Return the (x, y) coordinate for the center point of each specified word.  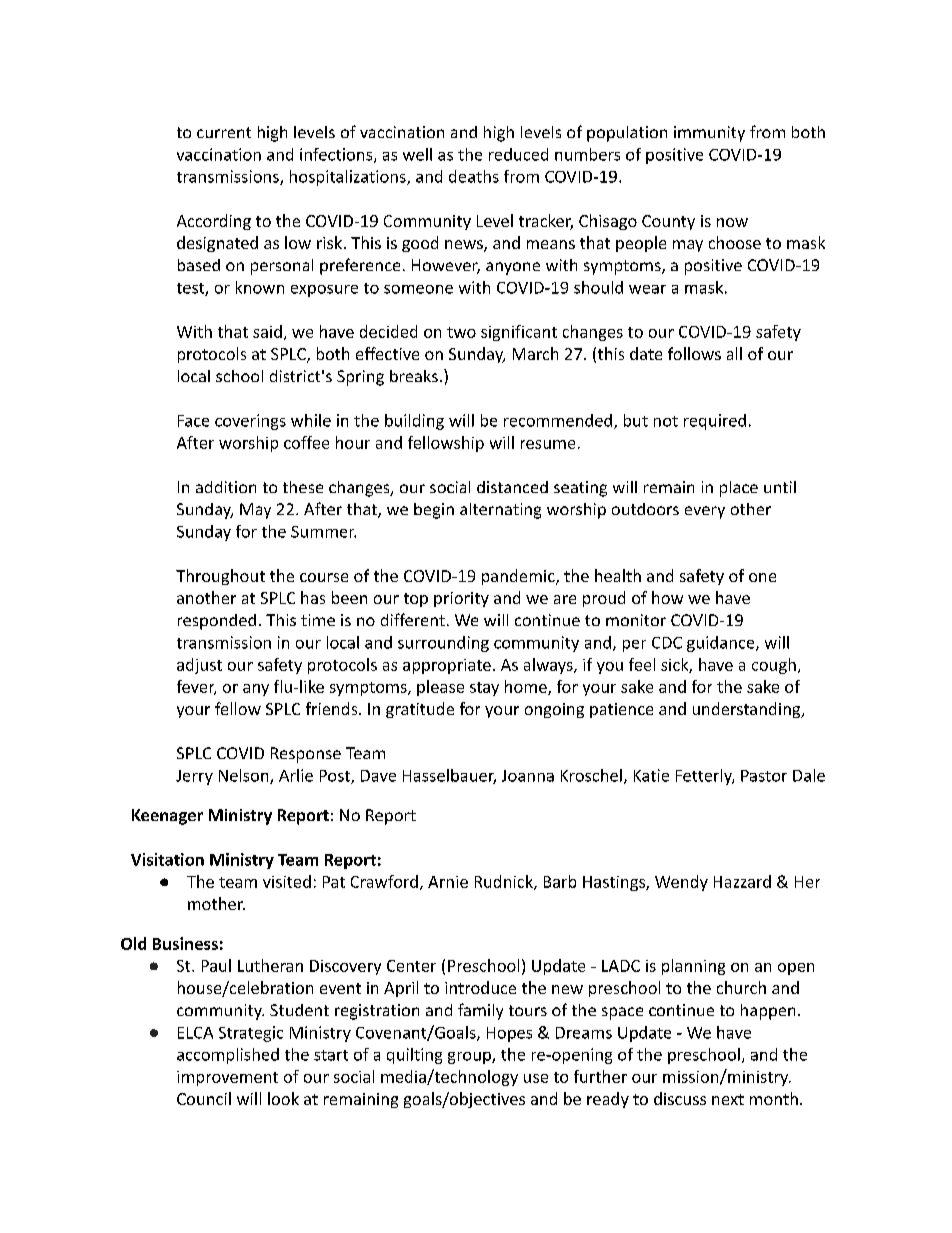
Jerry (194, 777)
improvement (227, 1078)
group (470, 1058)
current (224, 132)
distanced (512, 487)
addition (226, 487)
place (739, 489)
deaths (474, 176)
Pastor (764, 776)
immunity (709, 134)
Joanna (528, 776)
